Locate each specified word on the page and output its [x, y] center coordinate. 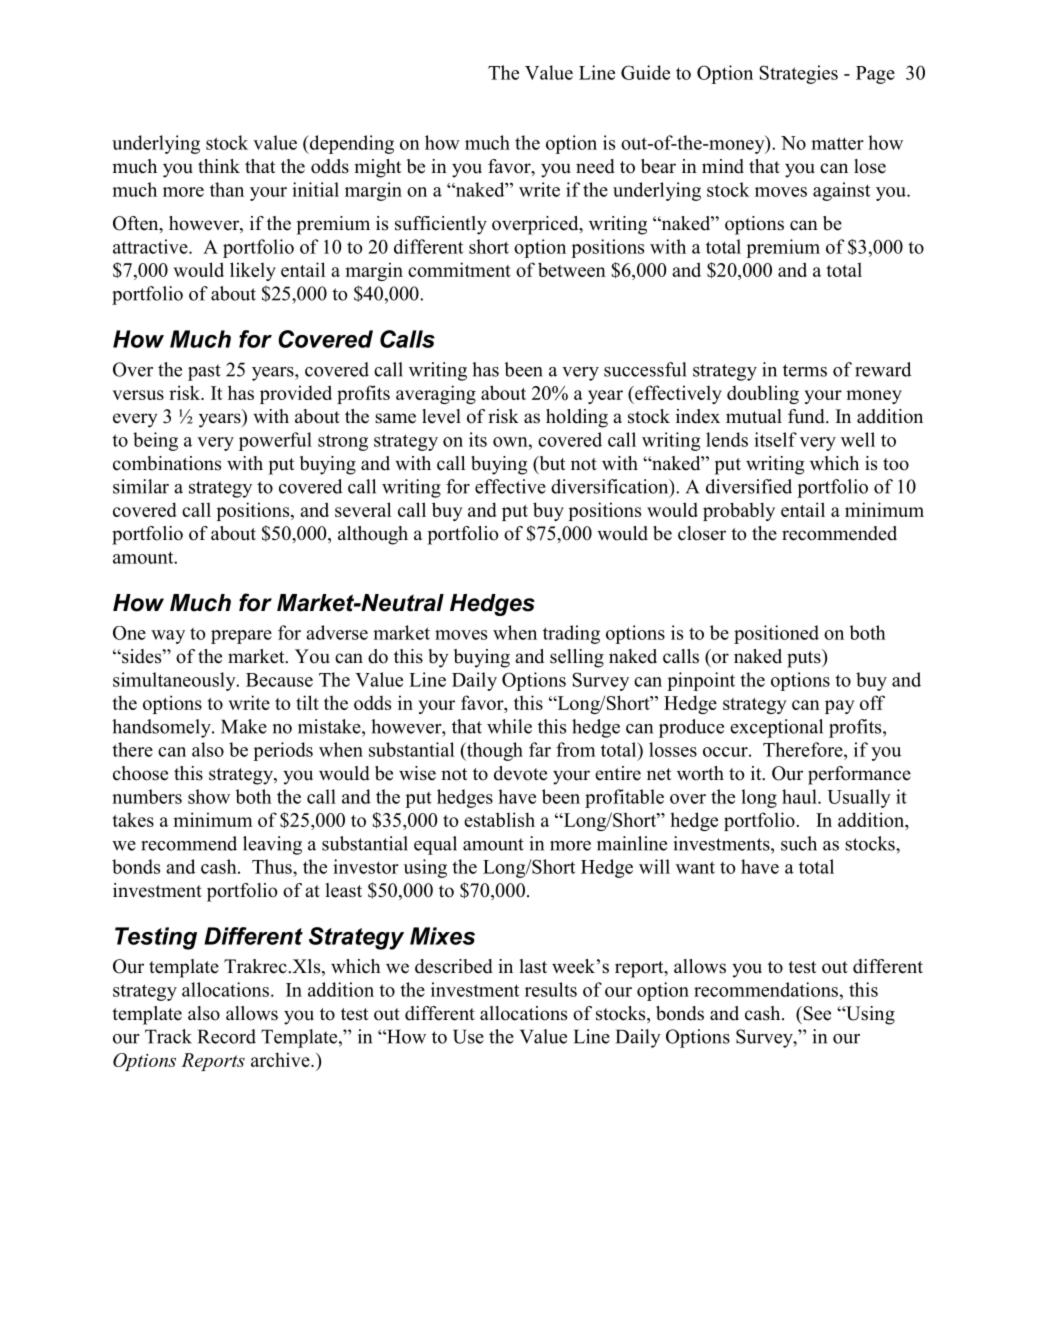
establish [499, 819]
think [219, 166]
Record [227, 1036]
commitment [459, 269]
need [595, 166]
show [209, 796]
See [816, 1013]
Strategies [798, 74]
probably [739, 511]
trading [571, 634]
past [204, 372]
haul [800, 796]
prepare [241, 637]
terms [805, 370]
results [551, 989]
